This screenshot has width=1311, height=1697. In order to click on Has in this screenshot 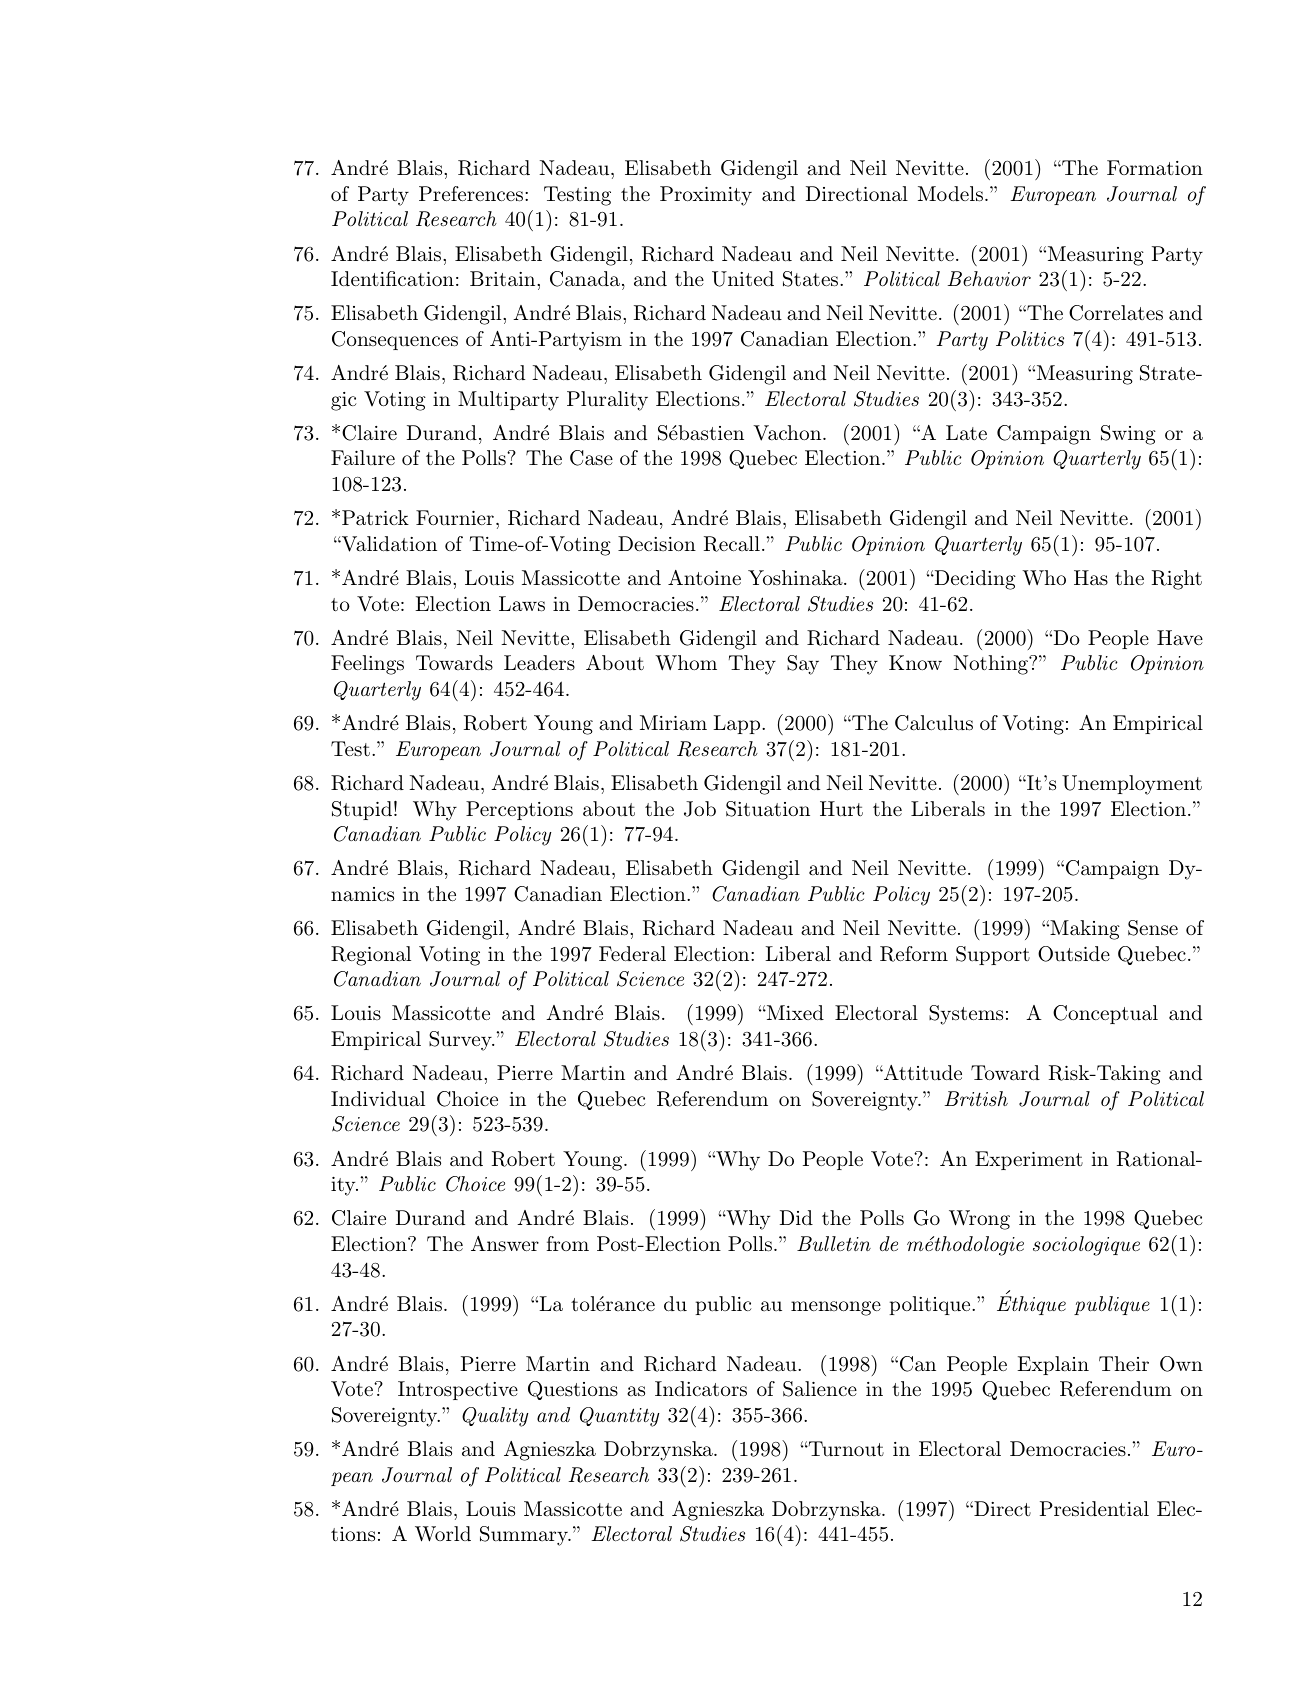, I will do `click(1091, 578)`.
